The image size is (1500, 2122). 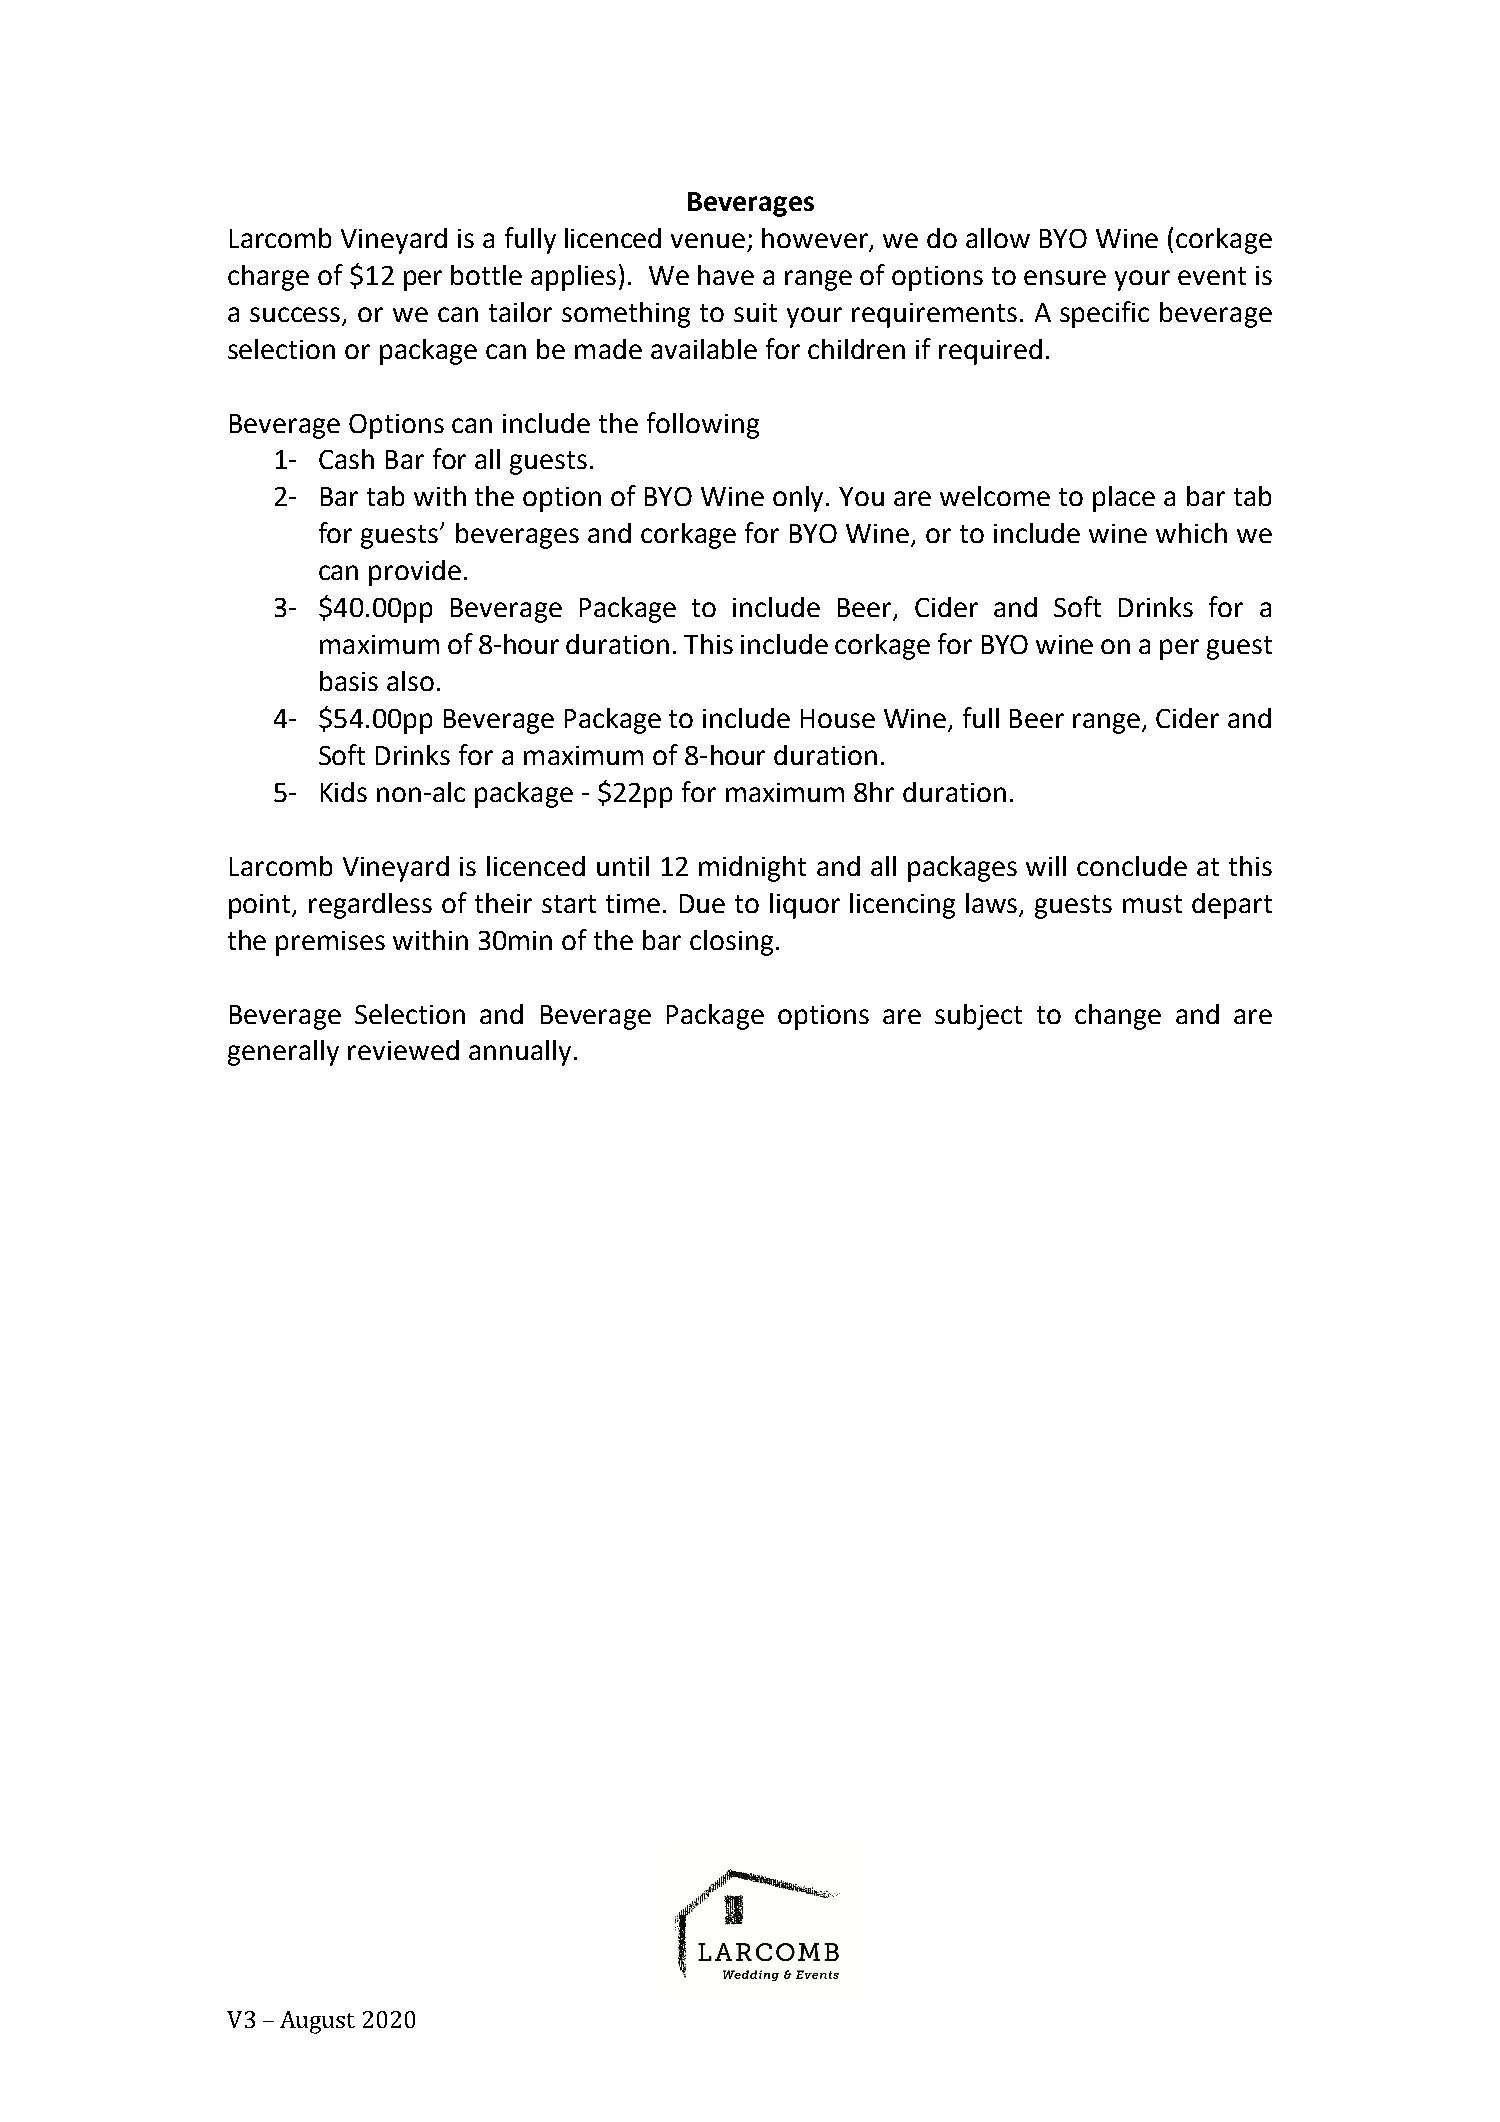 I want to click on closing, so click(x=731, y=943).
